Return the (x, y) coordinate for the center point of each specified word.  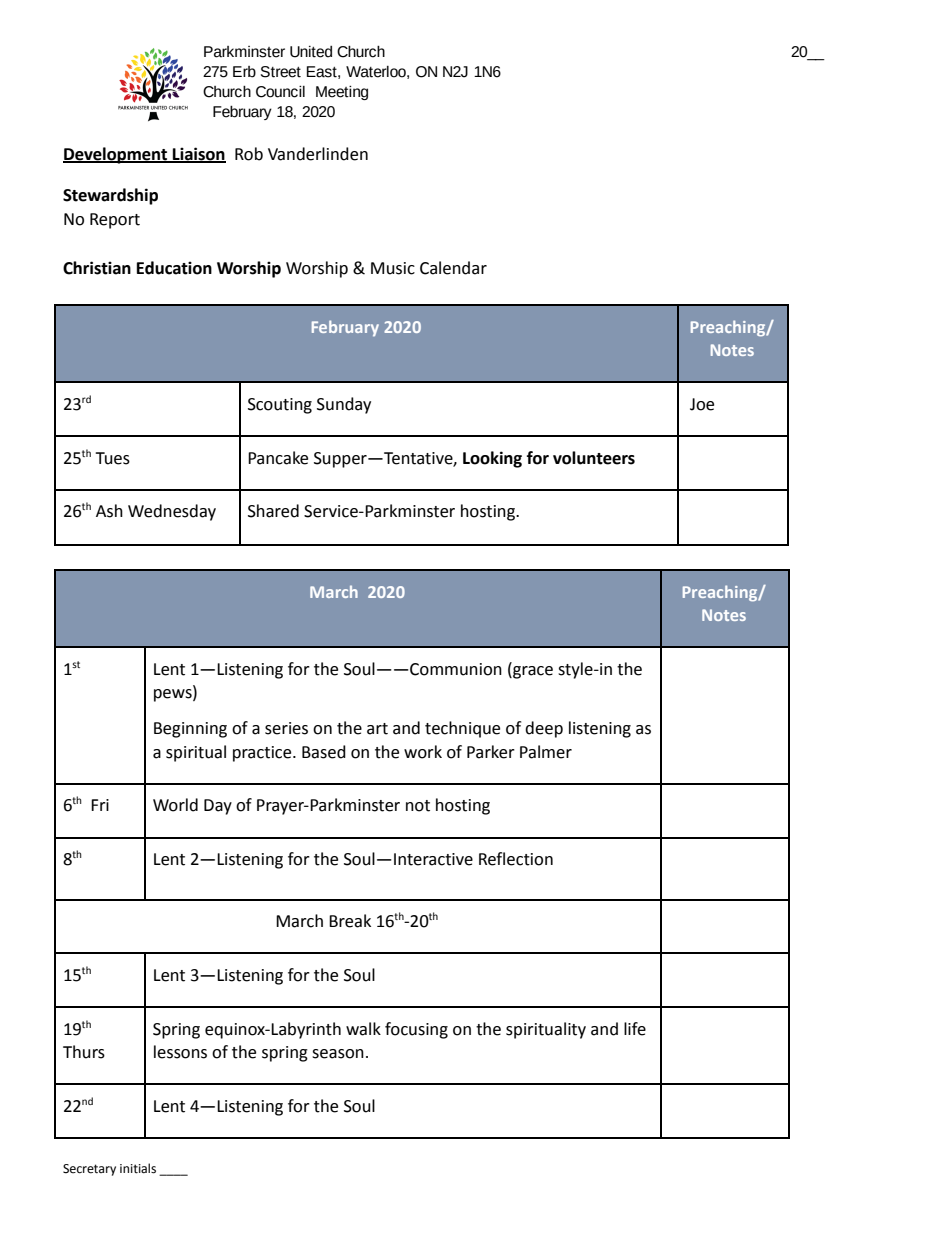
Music (393, 268)
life (635, 1029)
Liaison (198, 155)
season (338, 1054)
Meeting (342, 93)
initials (138, 1168)
